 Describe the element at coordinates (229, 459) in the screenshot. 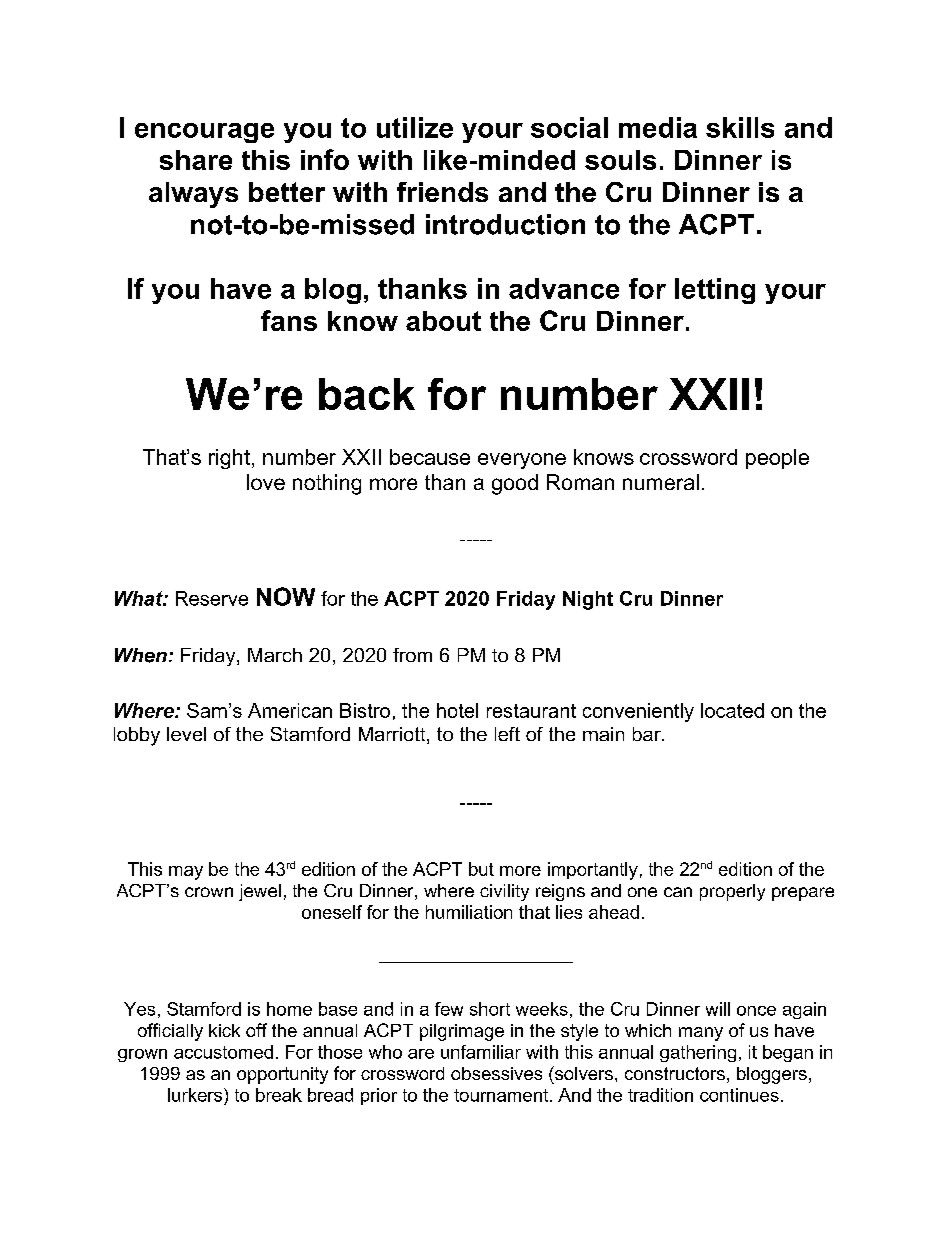

I see `right` at that location.
